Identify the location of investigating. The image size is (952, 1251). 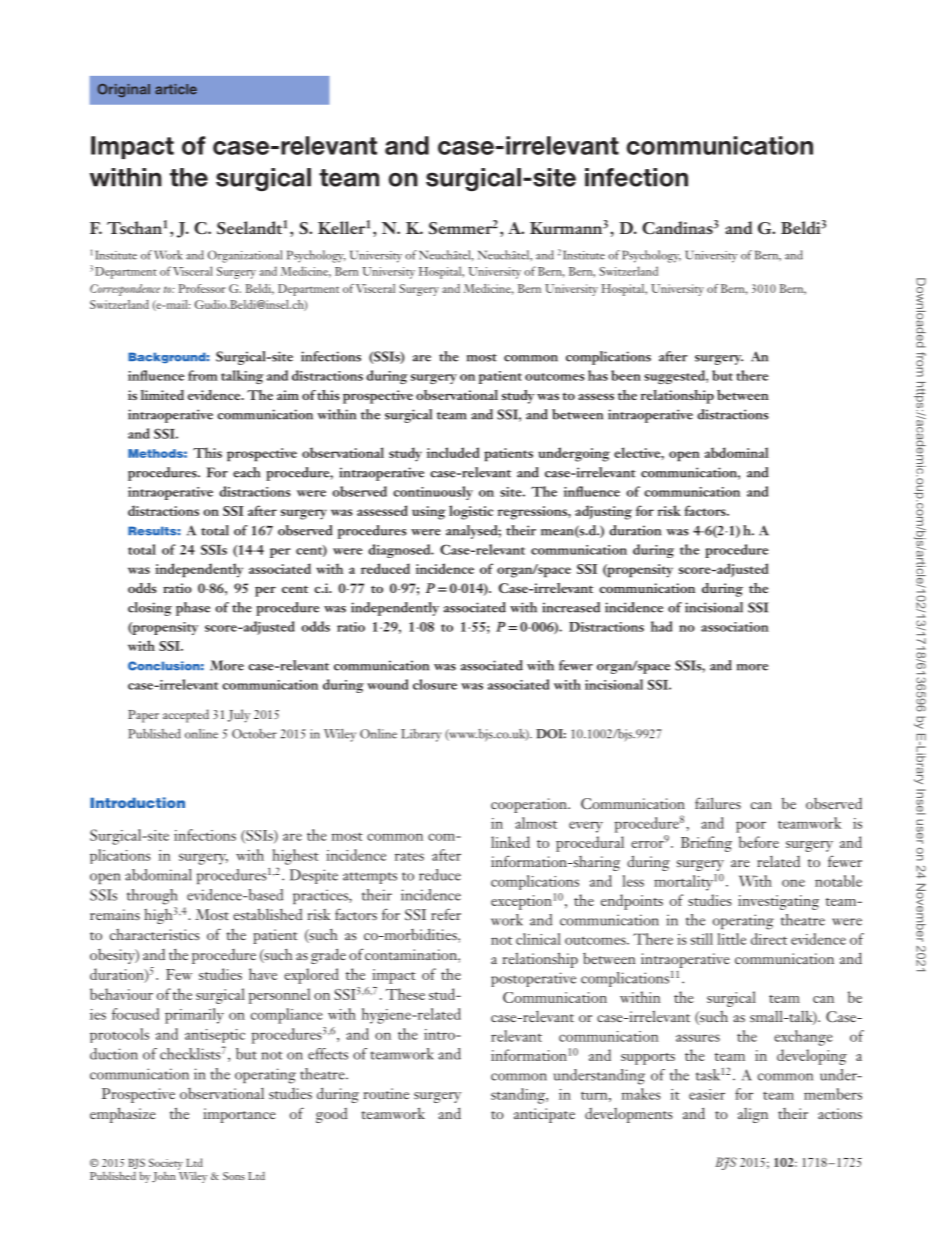
(778, 902).
